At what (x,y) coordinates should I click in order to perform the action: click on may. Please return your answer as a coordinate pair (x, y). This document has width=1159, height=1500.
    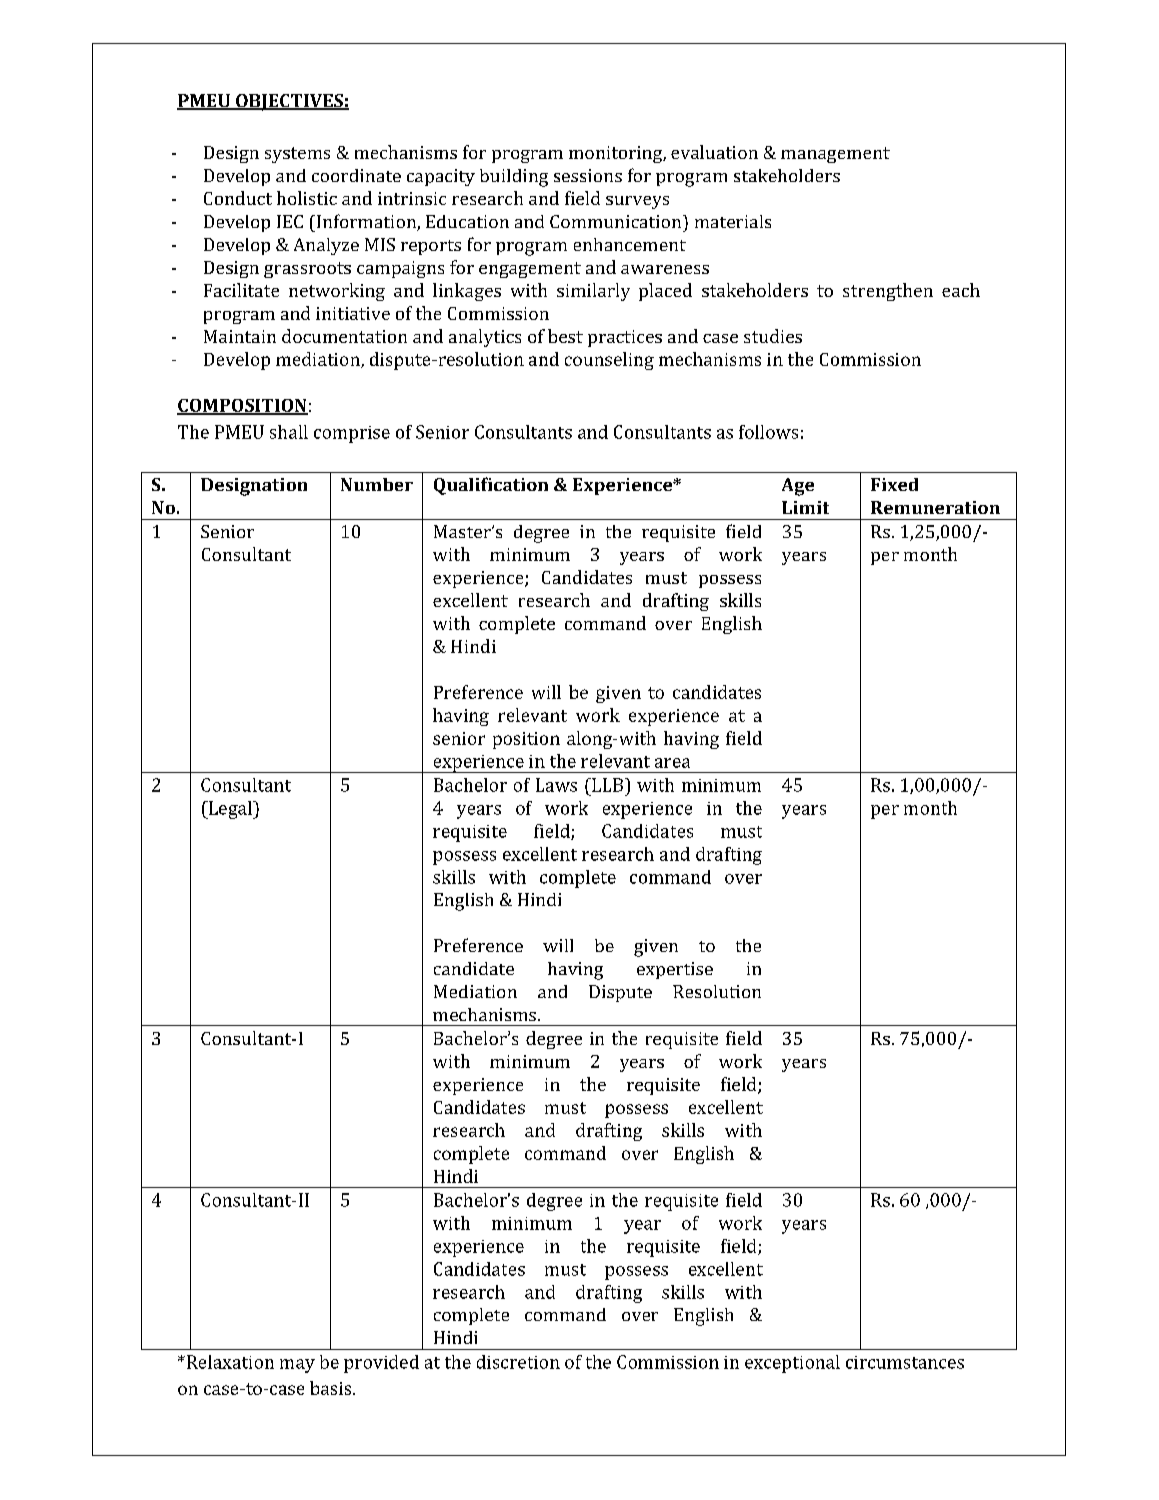
    Looking at the image, I should click on (297, 1366).
